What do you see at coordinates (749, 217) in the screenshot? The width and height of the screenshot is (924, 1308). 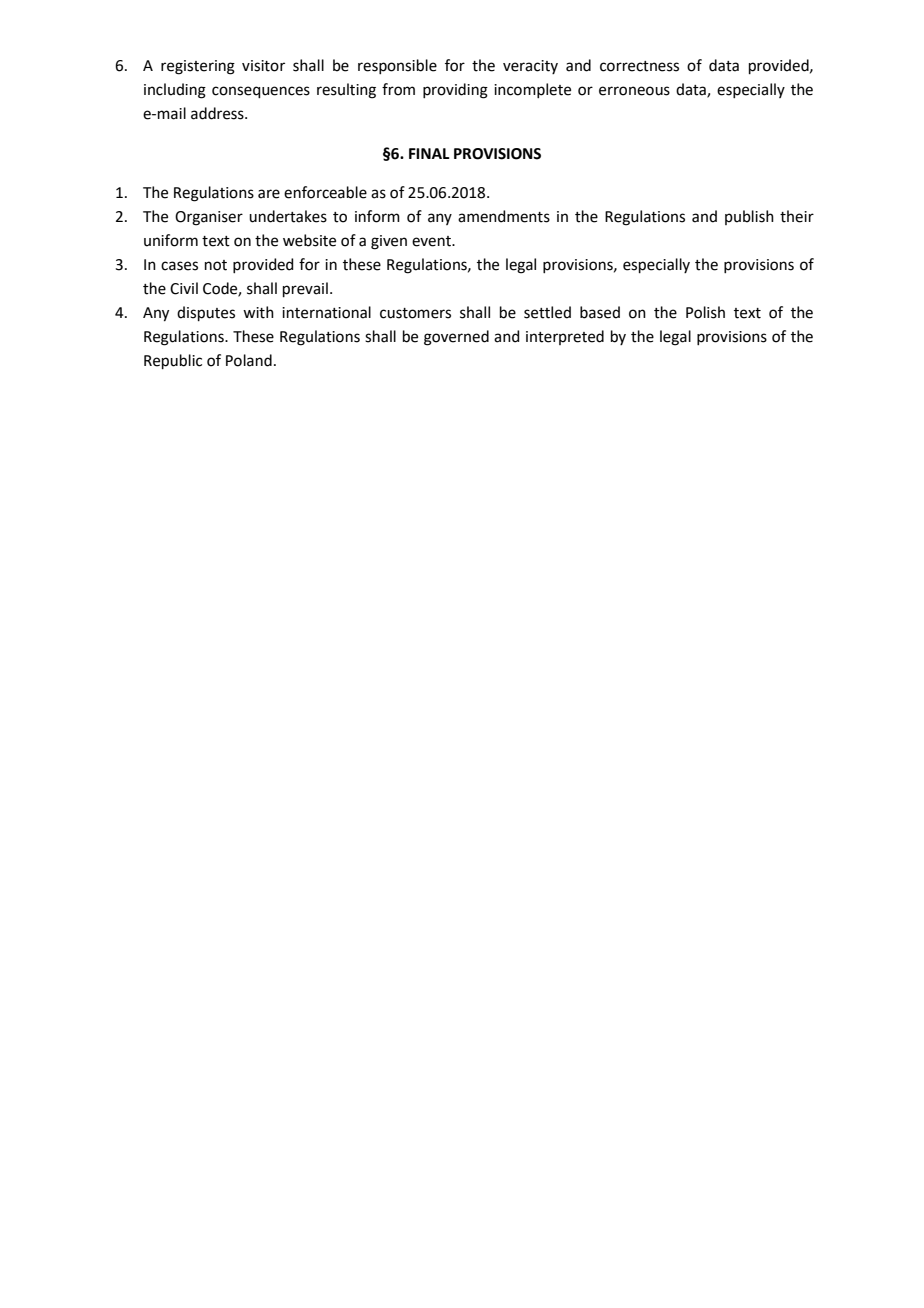 I see `publish` at bounding box center [749, 217].
